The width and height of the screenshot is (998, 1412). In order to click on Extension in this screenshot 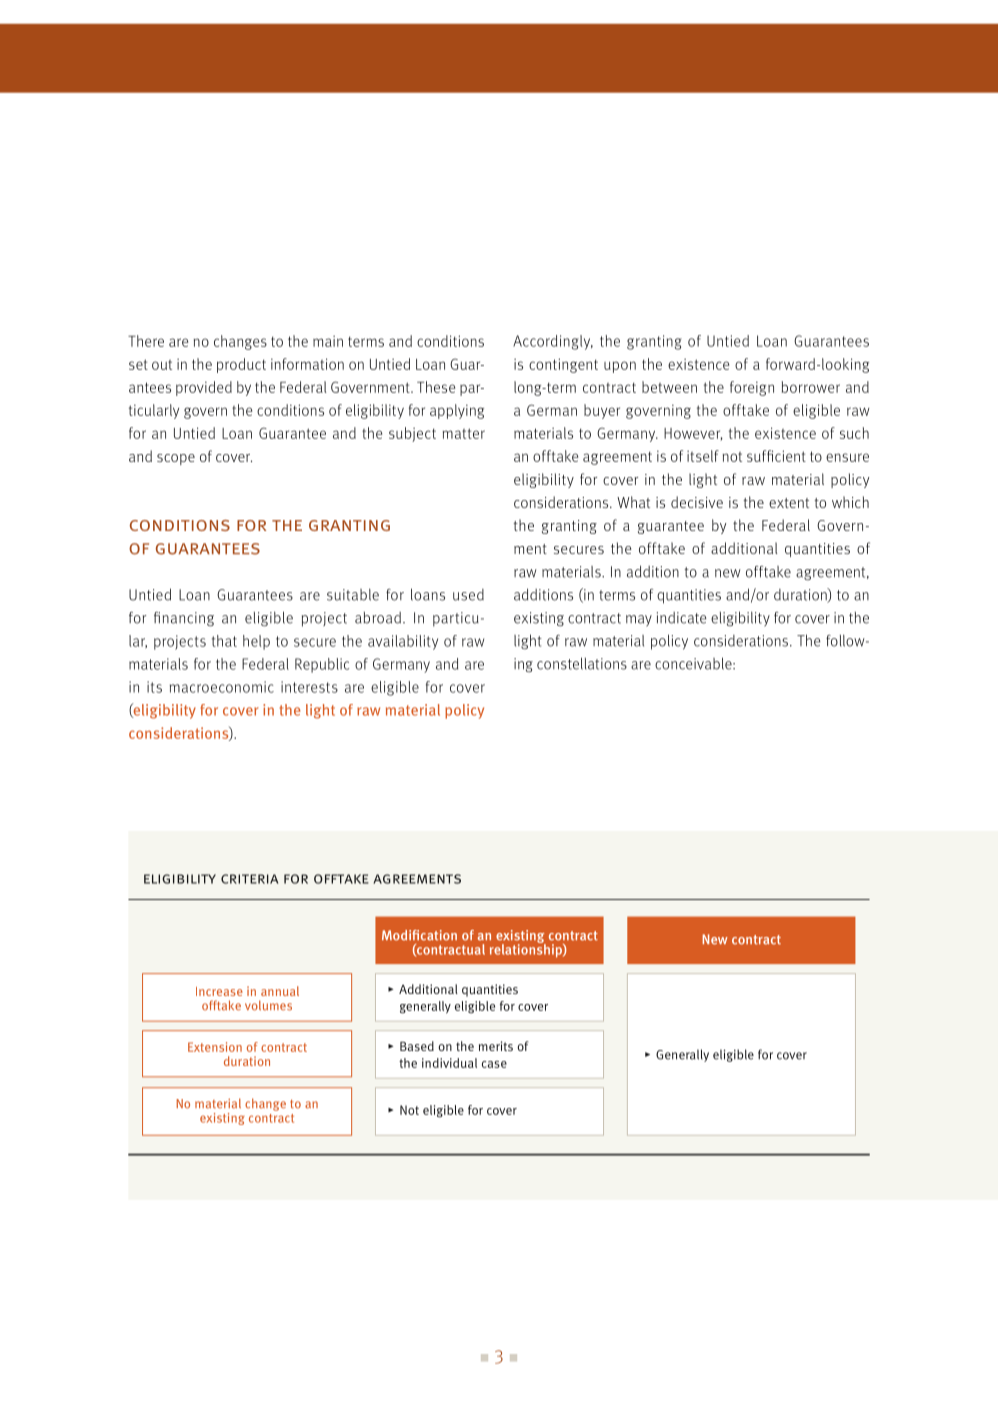, I will do `click(215, 1047)`.
